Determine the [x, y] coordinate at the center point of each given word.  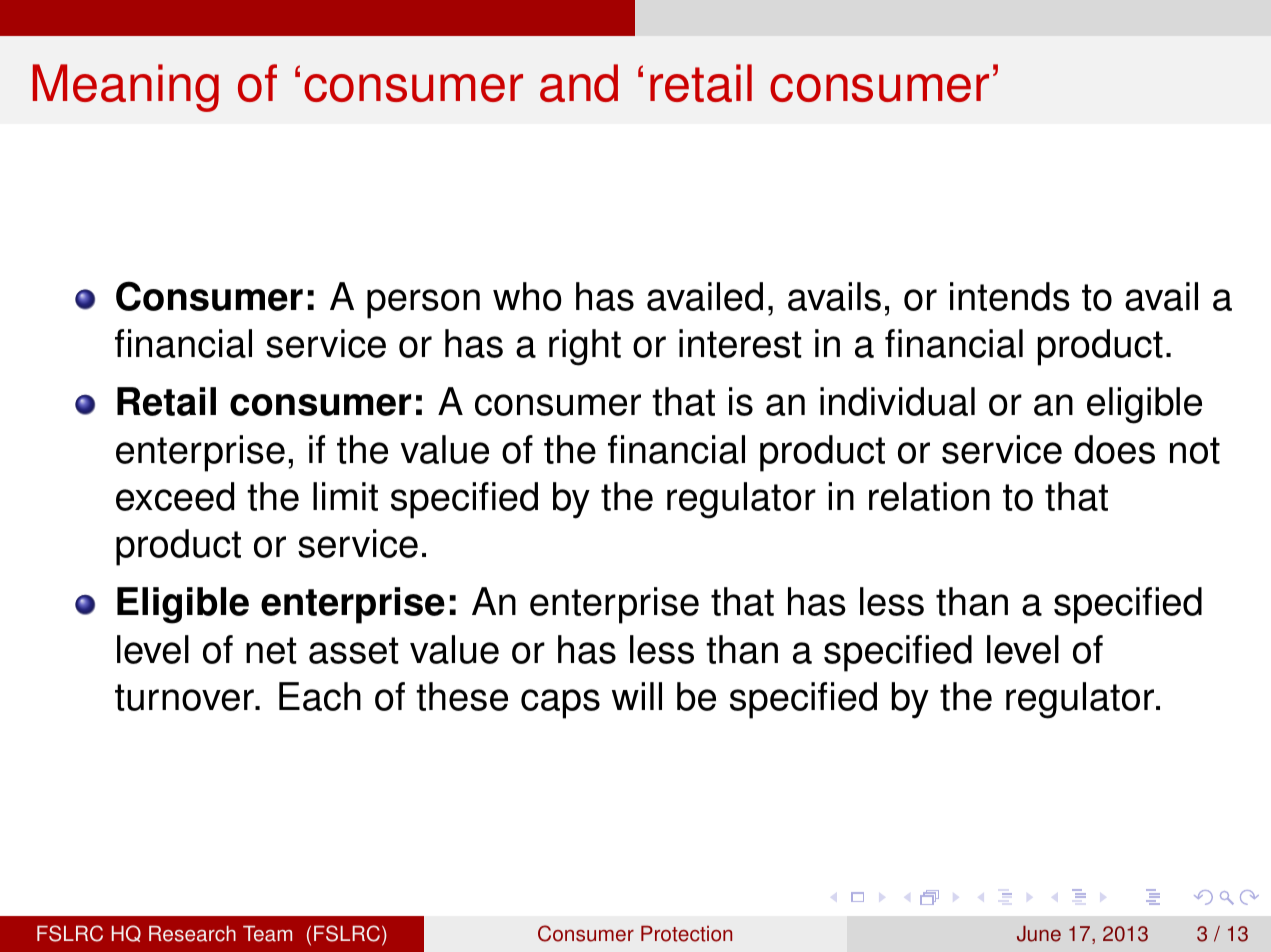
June [1039, 934]
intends [1010, 296]
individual [897, 401]
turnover [185, 697]
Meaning [126, 88]
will [637, 696]
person [423, 304]
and [579, 83]
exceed [175, 496]
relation [929, 496]
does [1114, 449]
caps [560, 704]
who [527, 296]
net [271, 650]
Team [267, 934]
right [585, 347]
